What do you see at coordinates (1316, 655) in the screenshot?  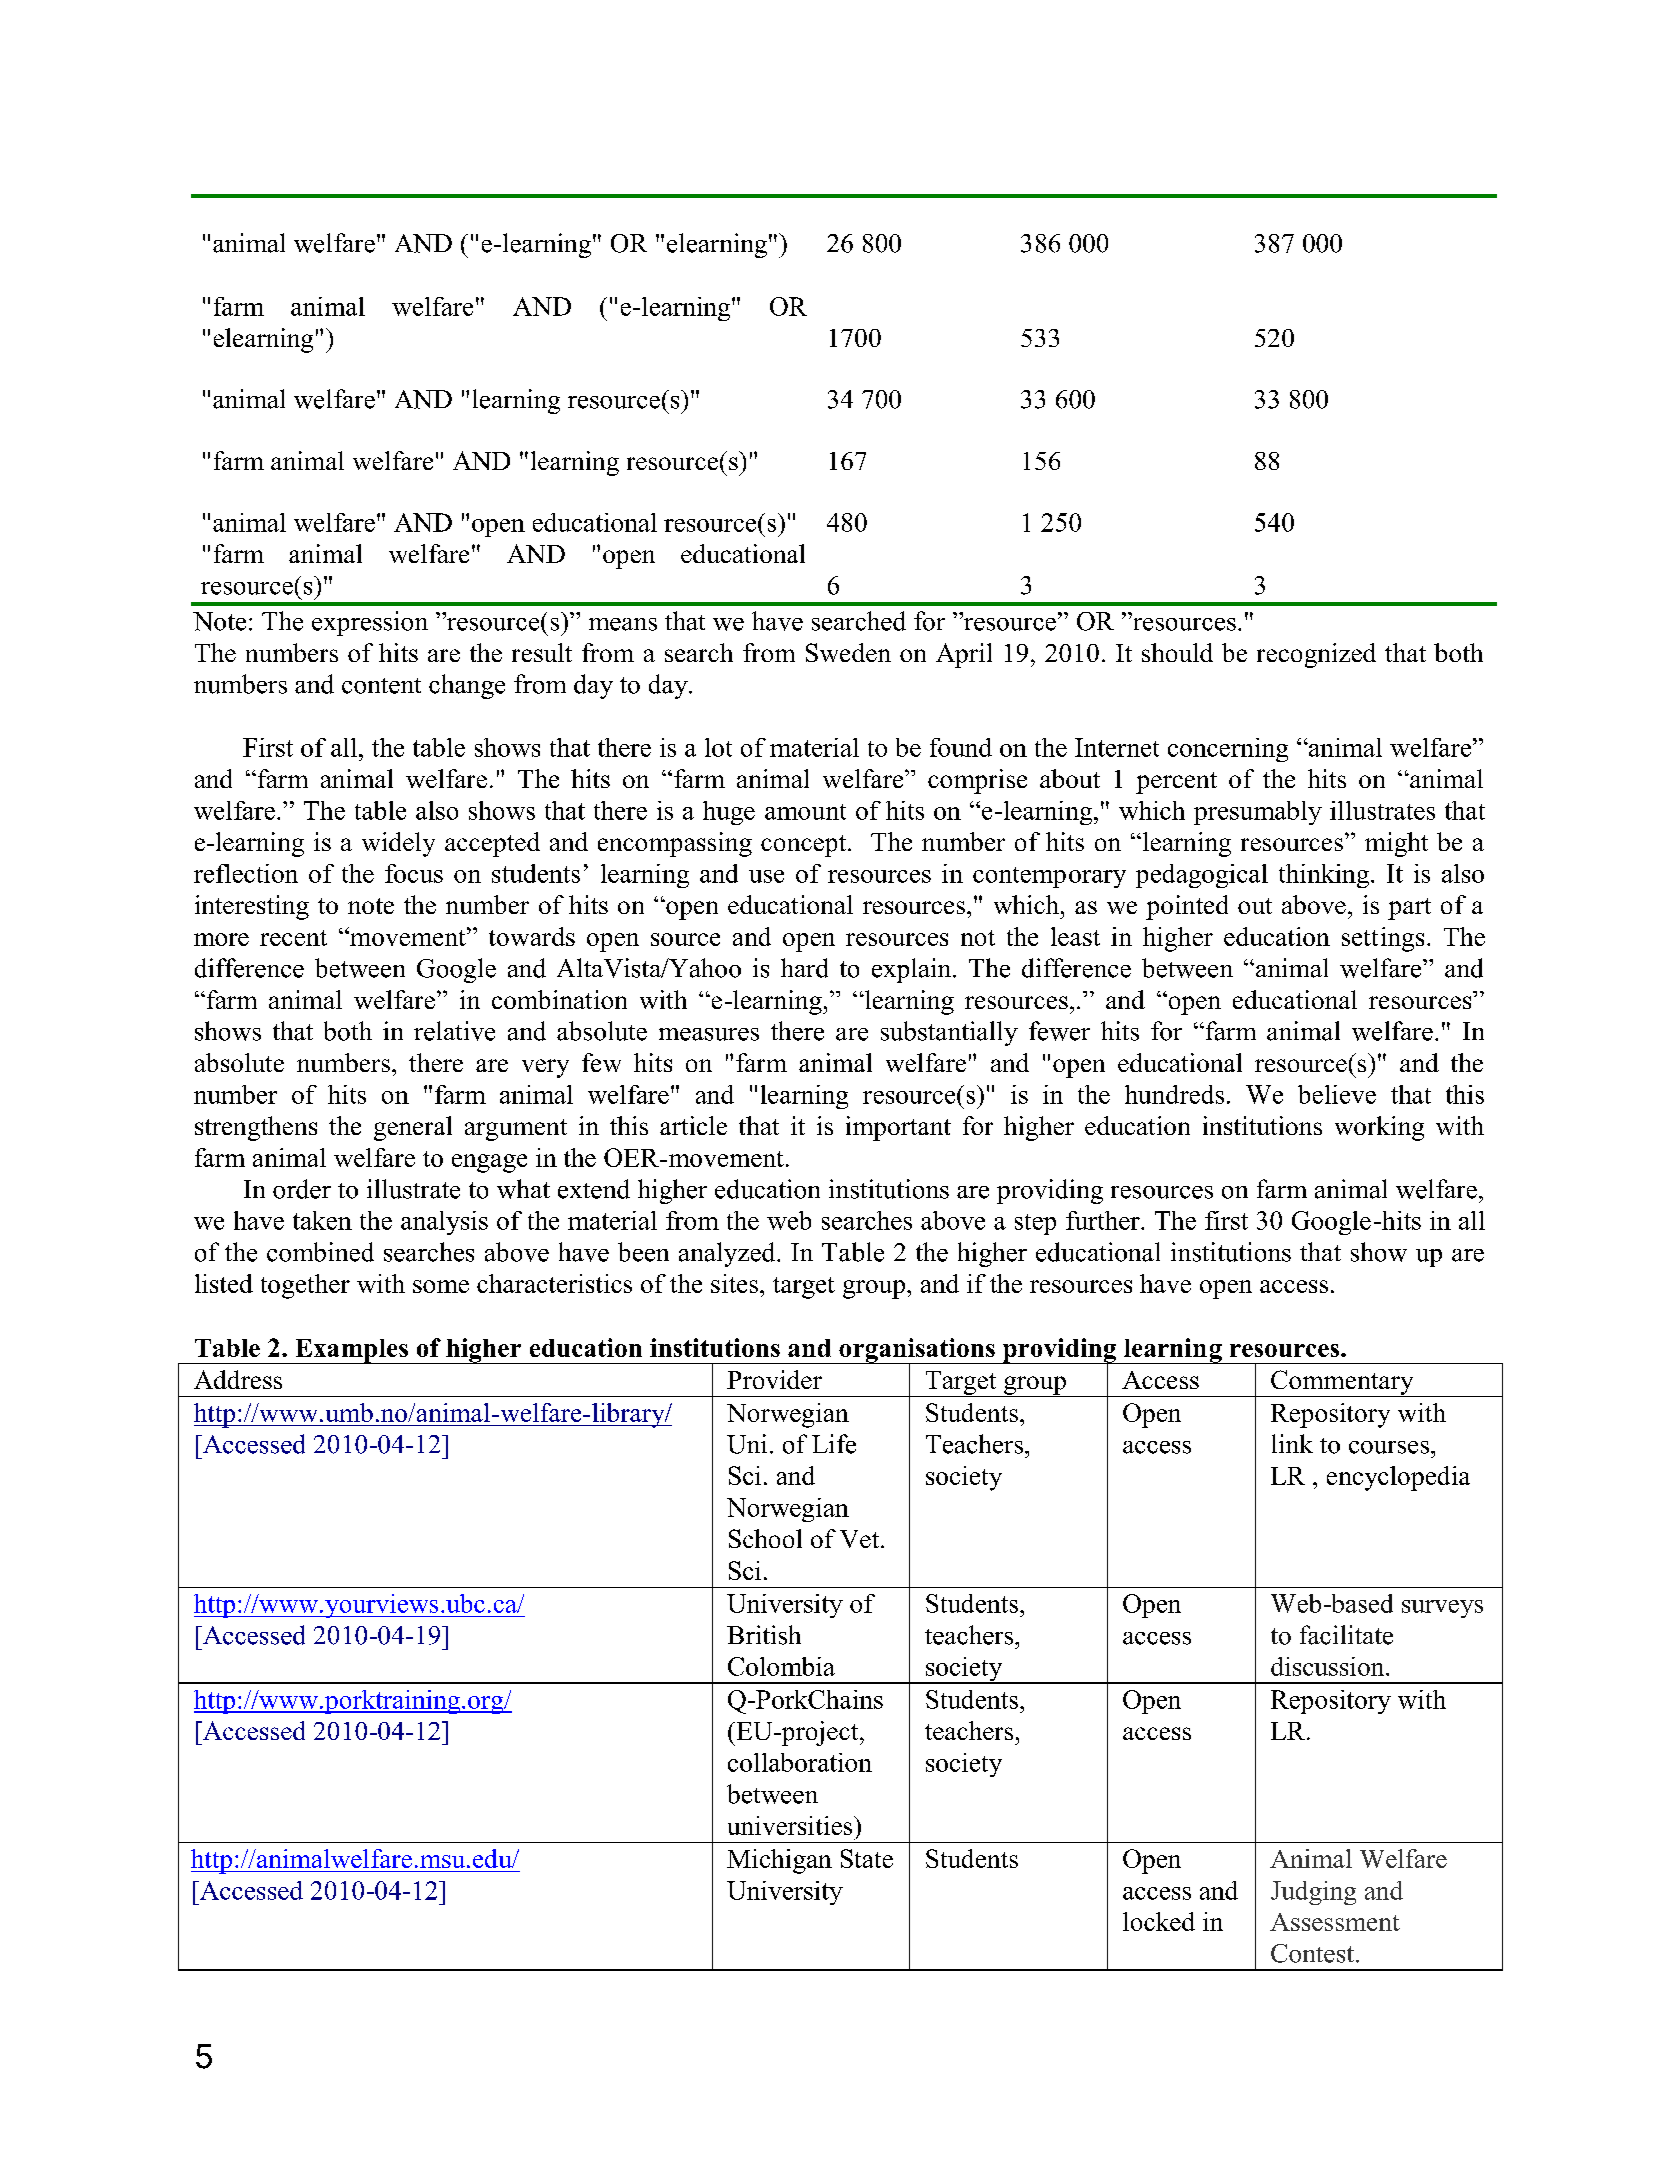 I see `recognized` at bounding box center [1316, 655].
